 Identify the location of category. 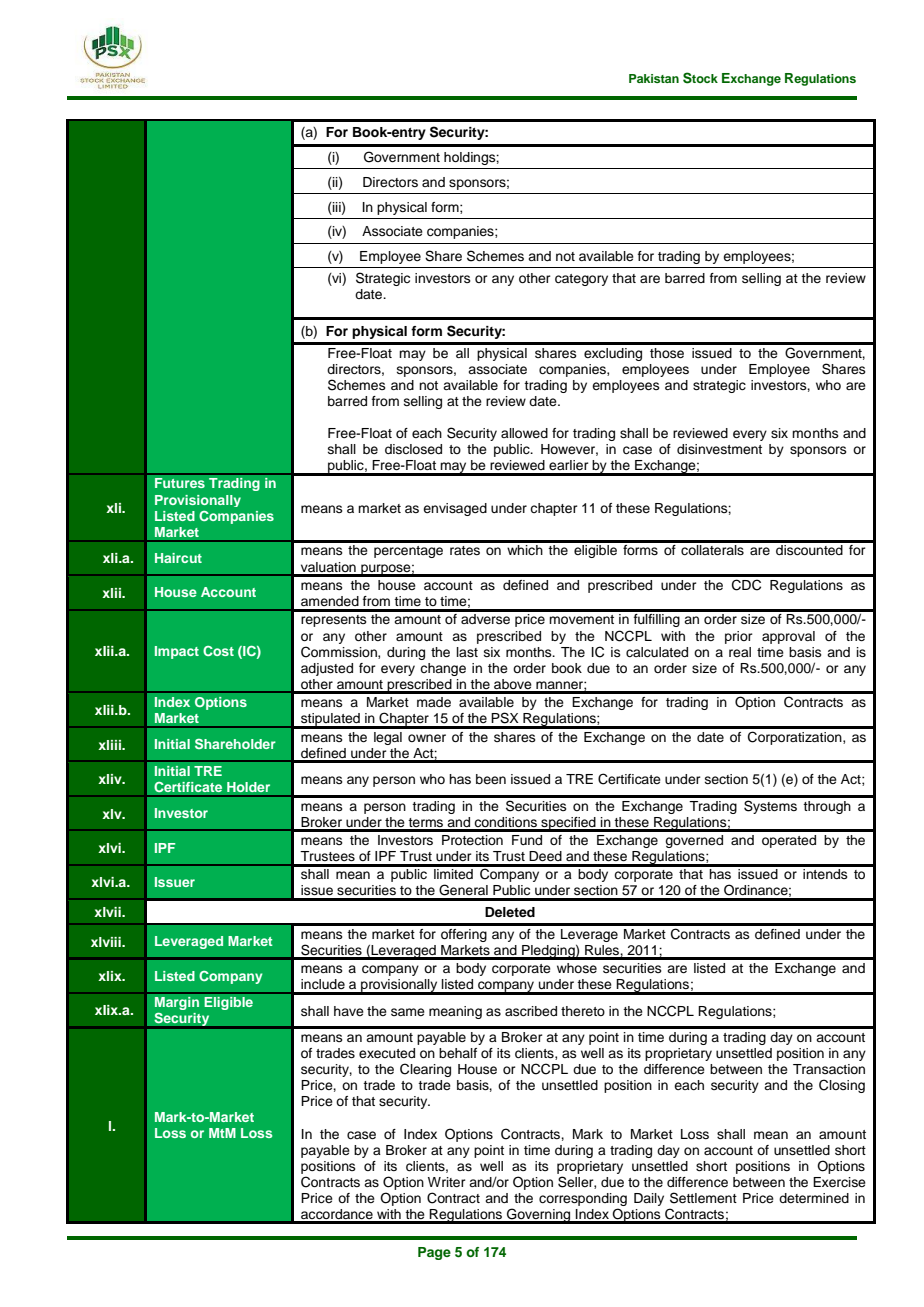
(581, 280).
